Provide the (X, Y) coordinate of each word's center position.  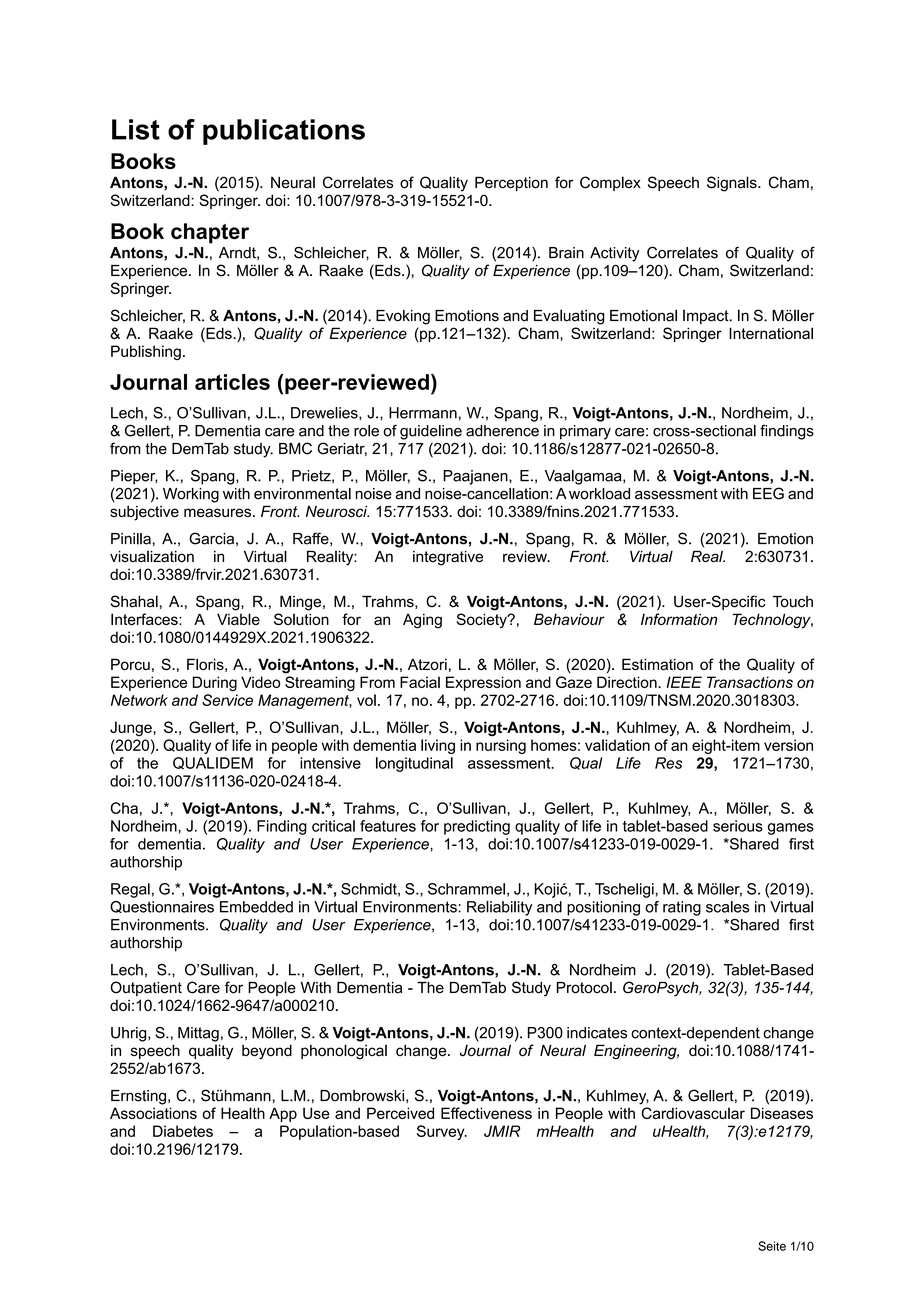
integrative (448, 558)
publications (284, 132)
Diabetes (183, 1131)
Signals (733, 184)
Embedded (256, 907)
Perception (511, 184)
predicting (477, 827)
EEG (768, 493)
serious (738, 826)
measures (217, 513)
